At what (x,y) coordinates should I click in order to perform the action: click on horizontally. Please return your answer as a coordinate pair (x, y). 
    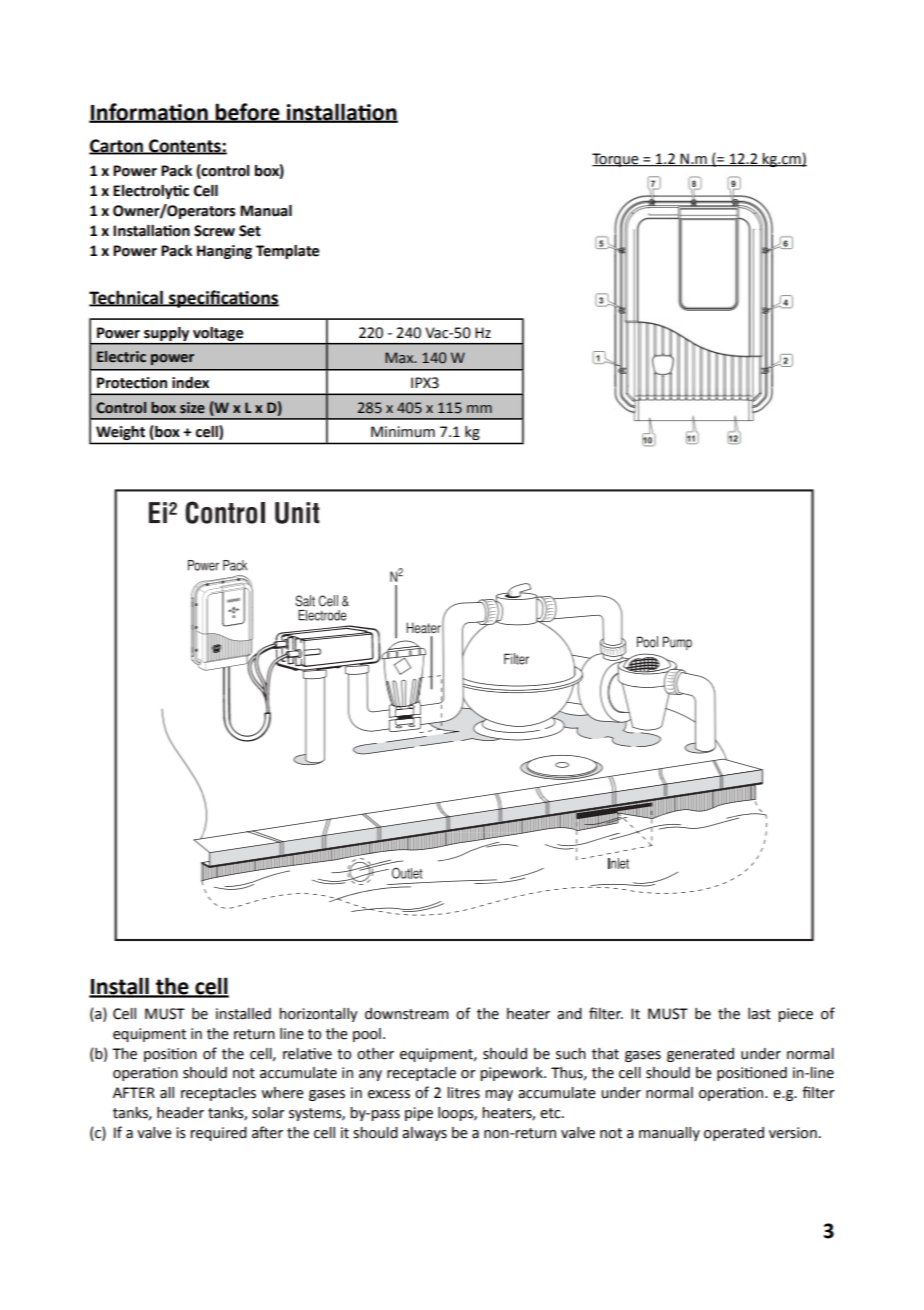
    Looking at the image, I should click on (318, 1015).
